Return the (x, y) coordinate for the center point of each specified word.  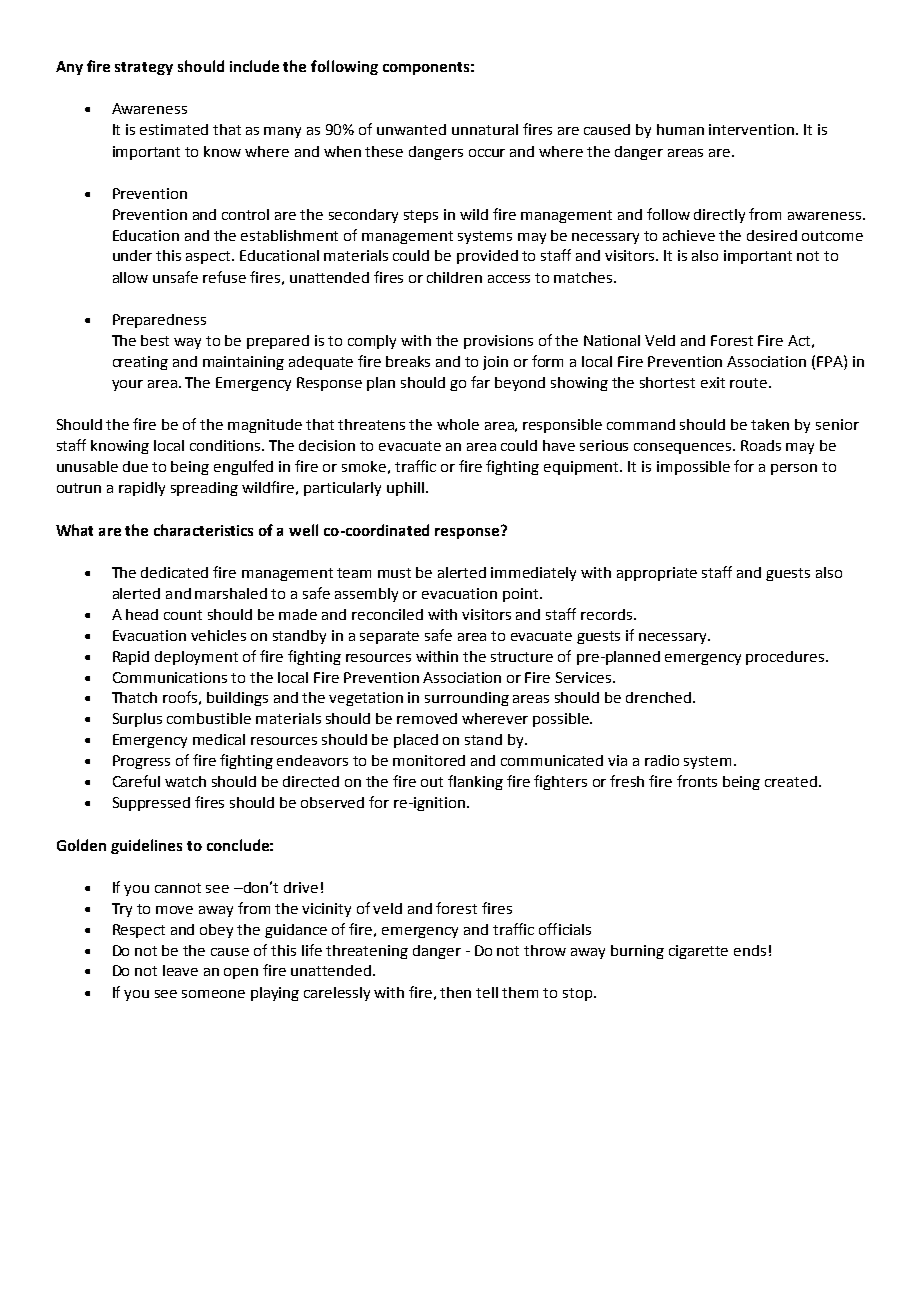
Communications (170, 677)
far (480, 382)
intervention (751, 129)
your (127, 385)
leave (180, 970)
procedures (786, 658)
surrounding (467, 699)
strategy (144, 68)
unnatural (485, 129)
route (750, 383)
